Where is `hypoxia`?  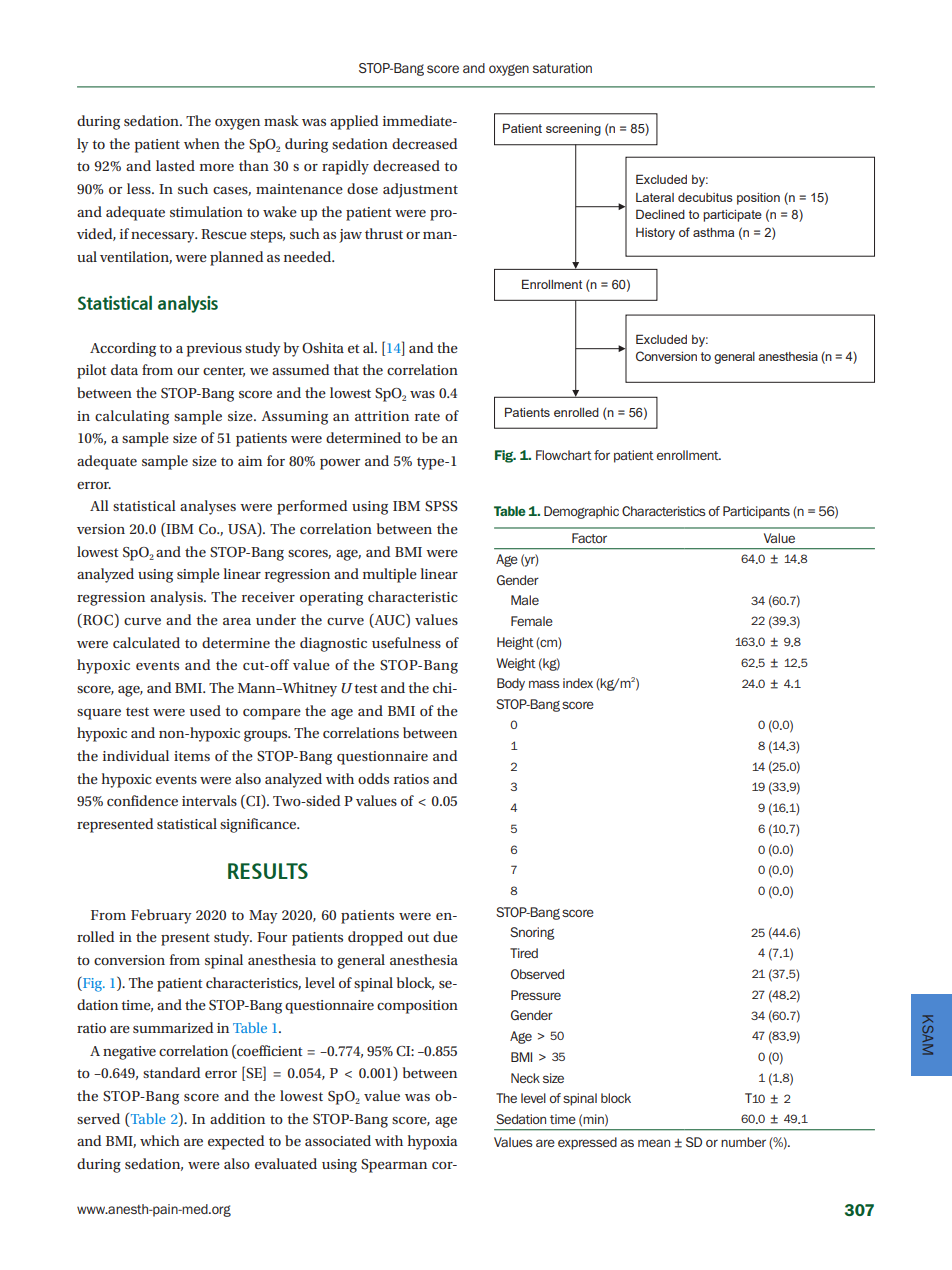 hypoxia is located at coordinates (432, 1142).
